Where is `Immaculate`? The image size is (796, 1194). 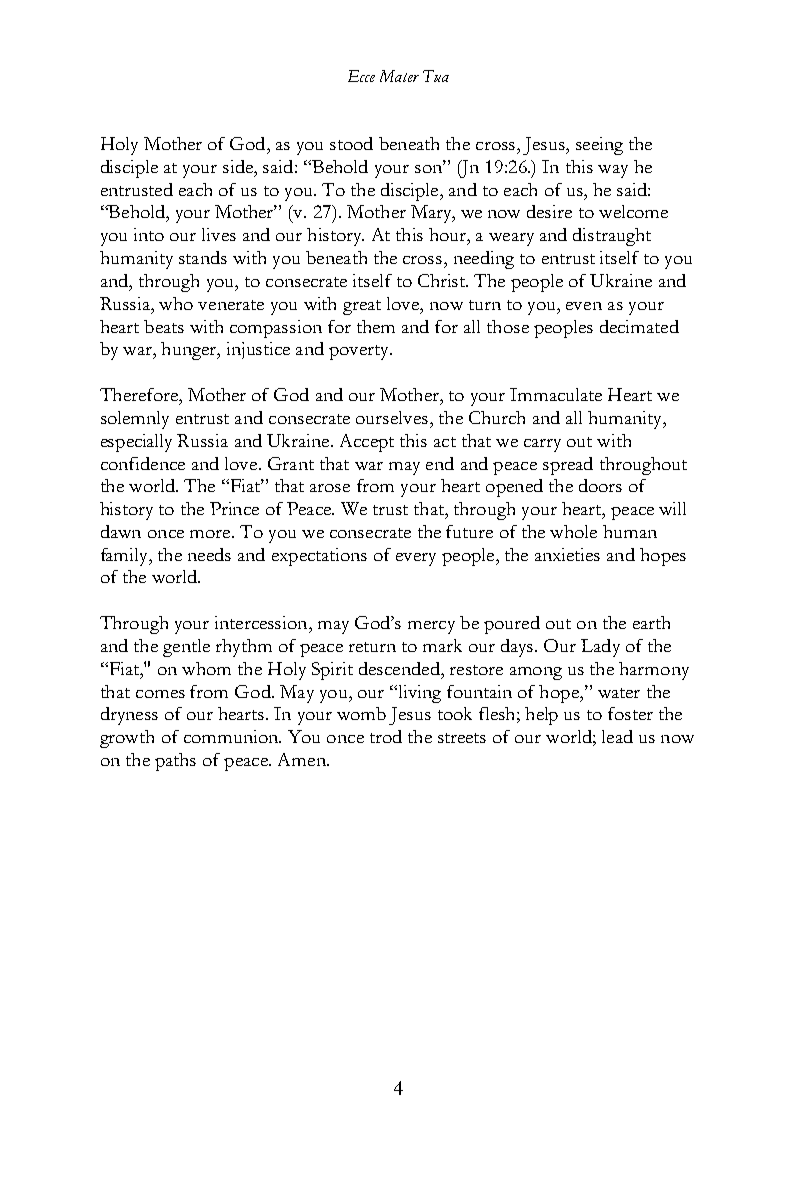
Immaculate is located at coordinates (556, 394).
